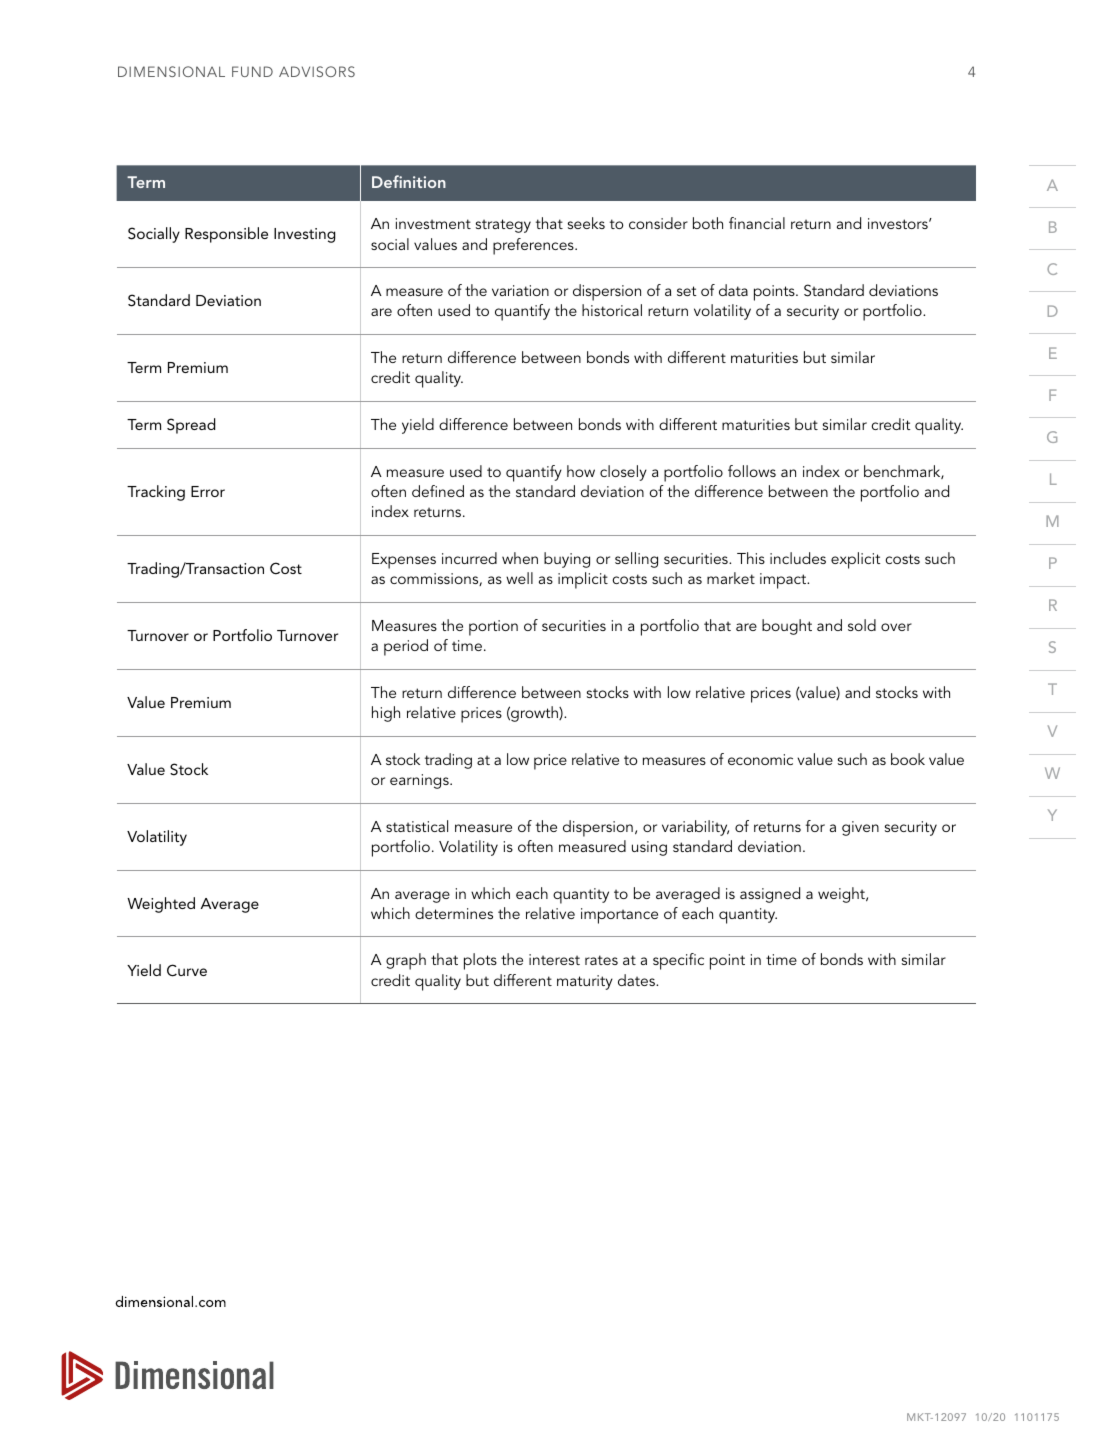 This screenshot has height=1455, width=1093. What do you see at coordinates (420, 781) in the screenshot?
I see `earnings` at bounding box center [420, 781].
